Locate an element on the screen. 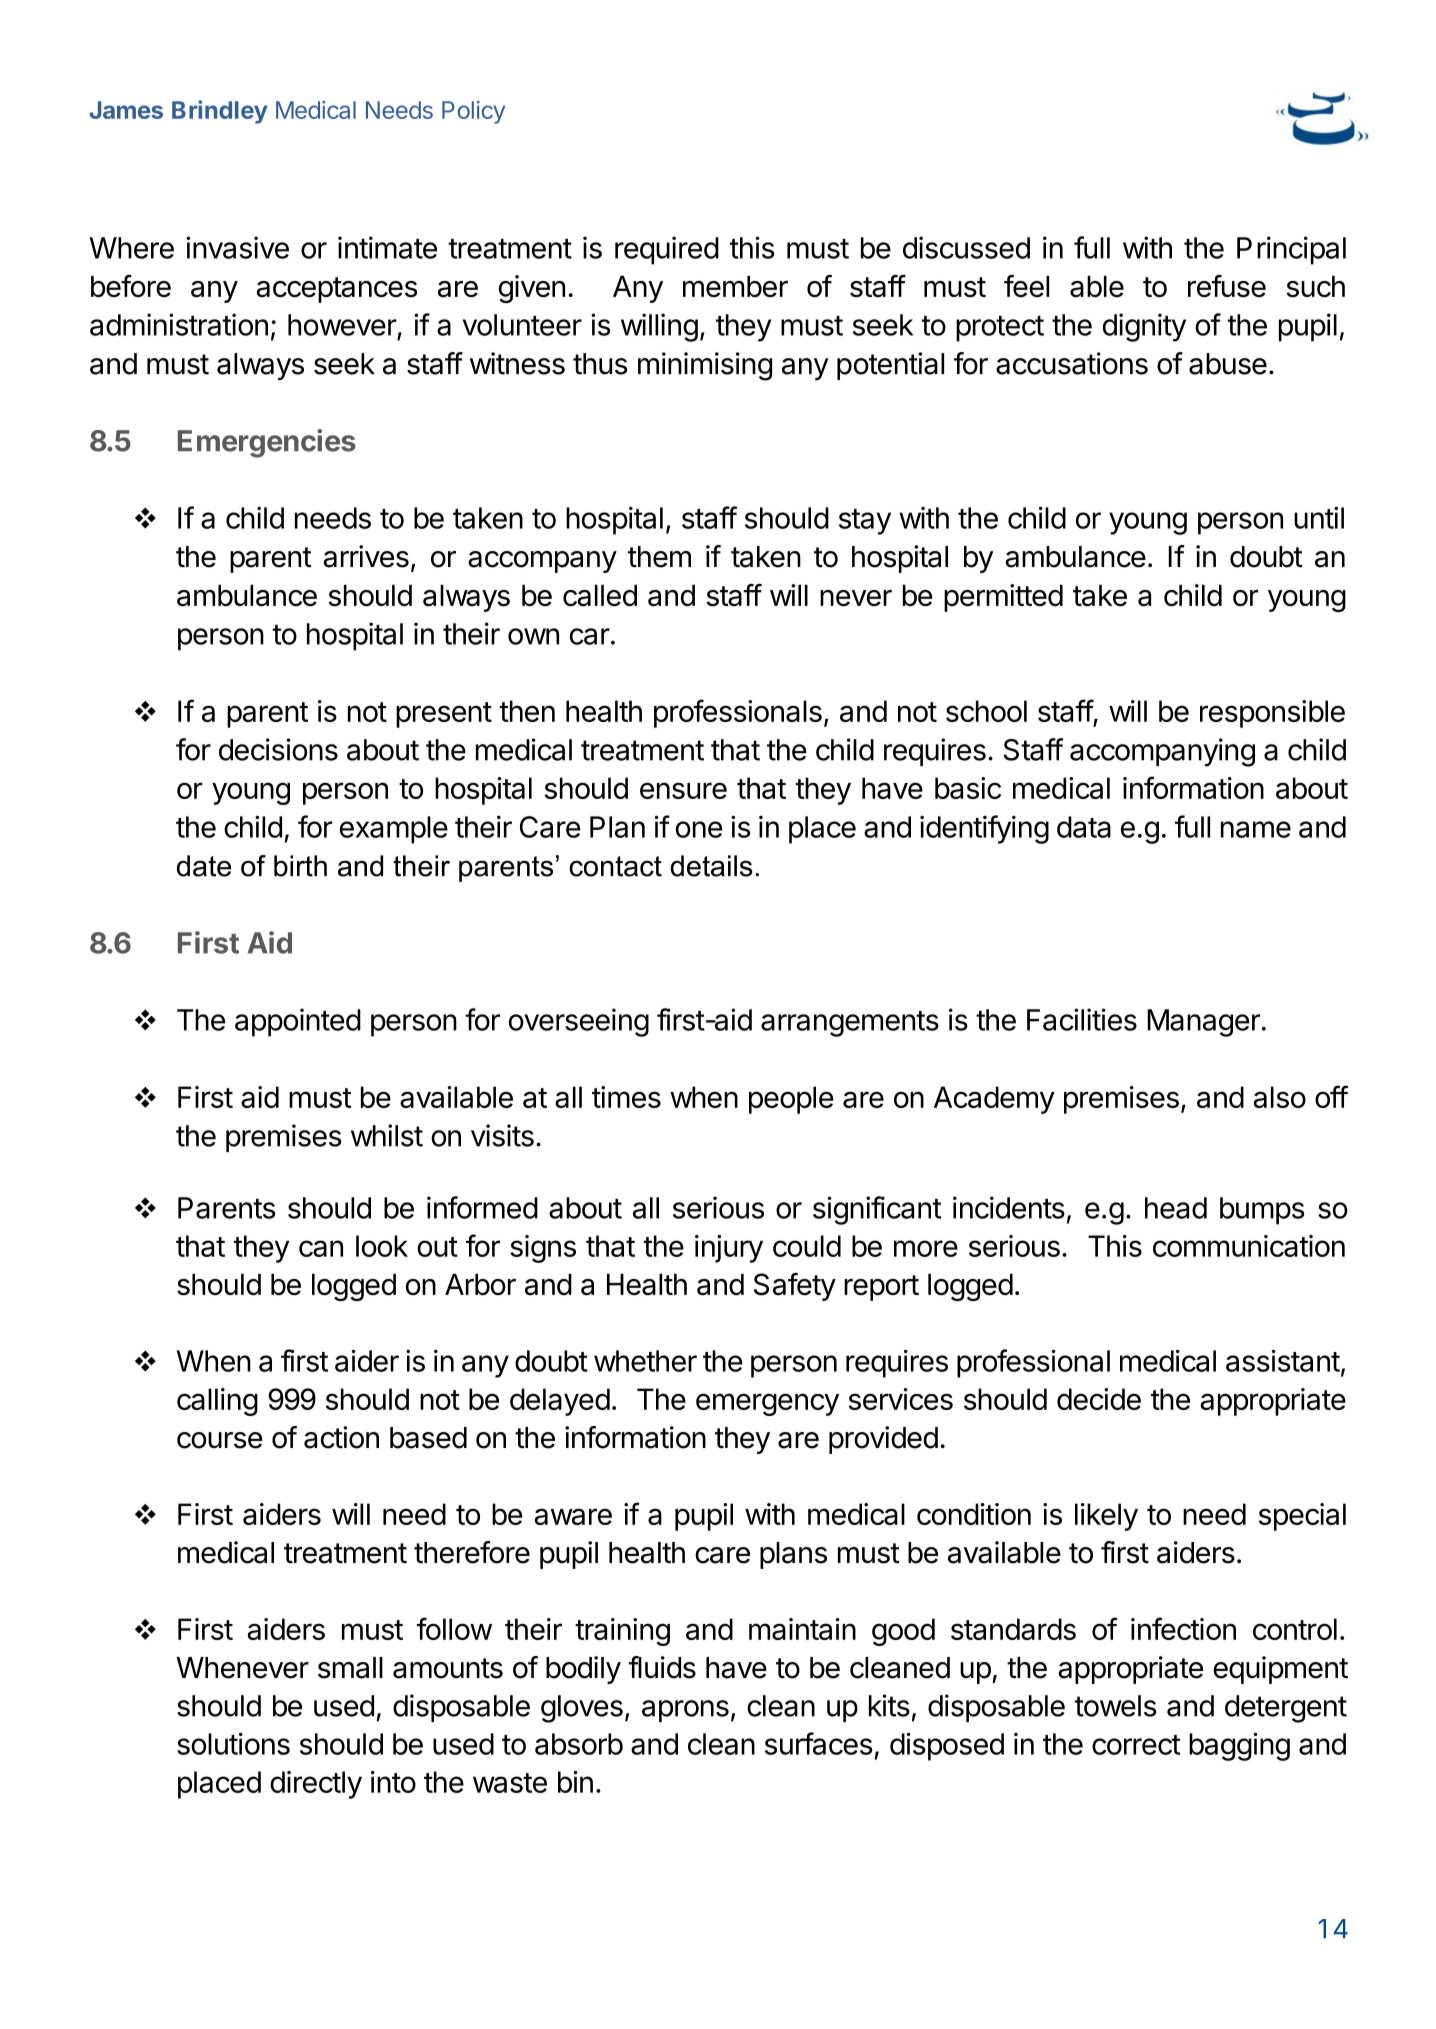 This screenshot has height=2029, width=1436. until is located at coordinates (1319, 517).
